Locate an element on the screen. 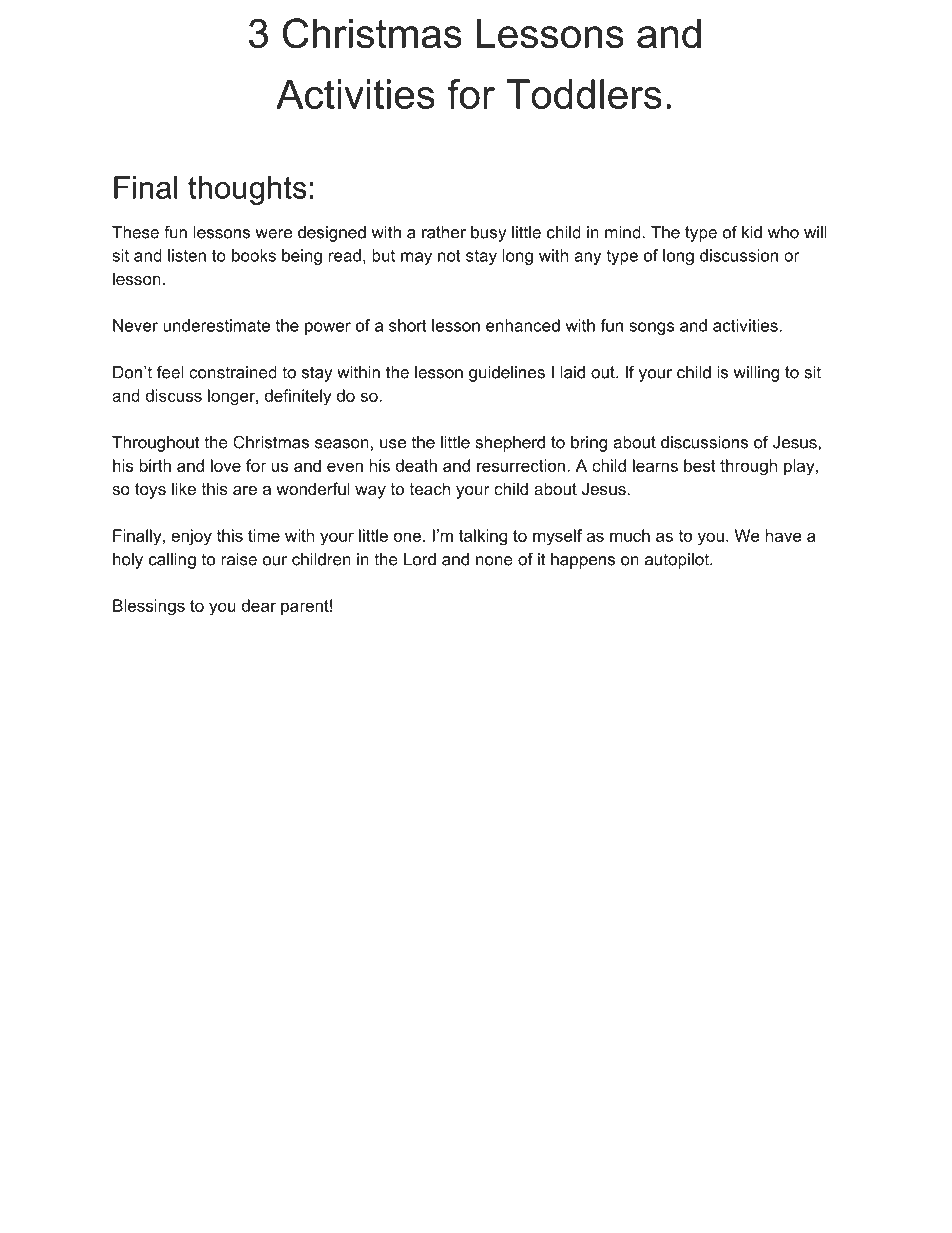  best is located at coordinates (700, 465).
